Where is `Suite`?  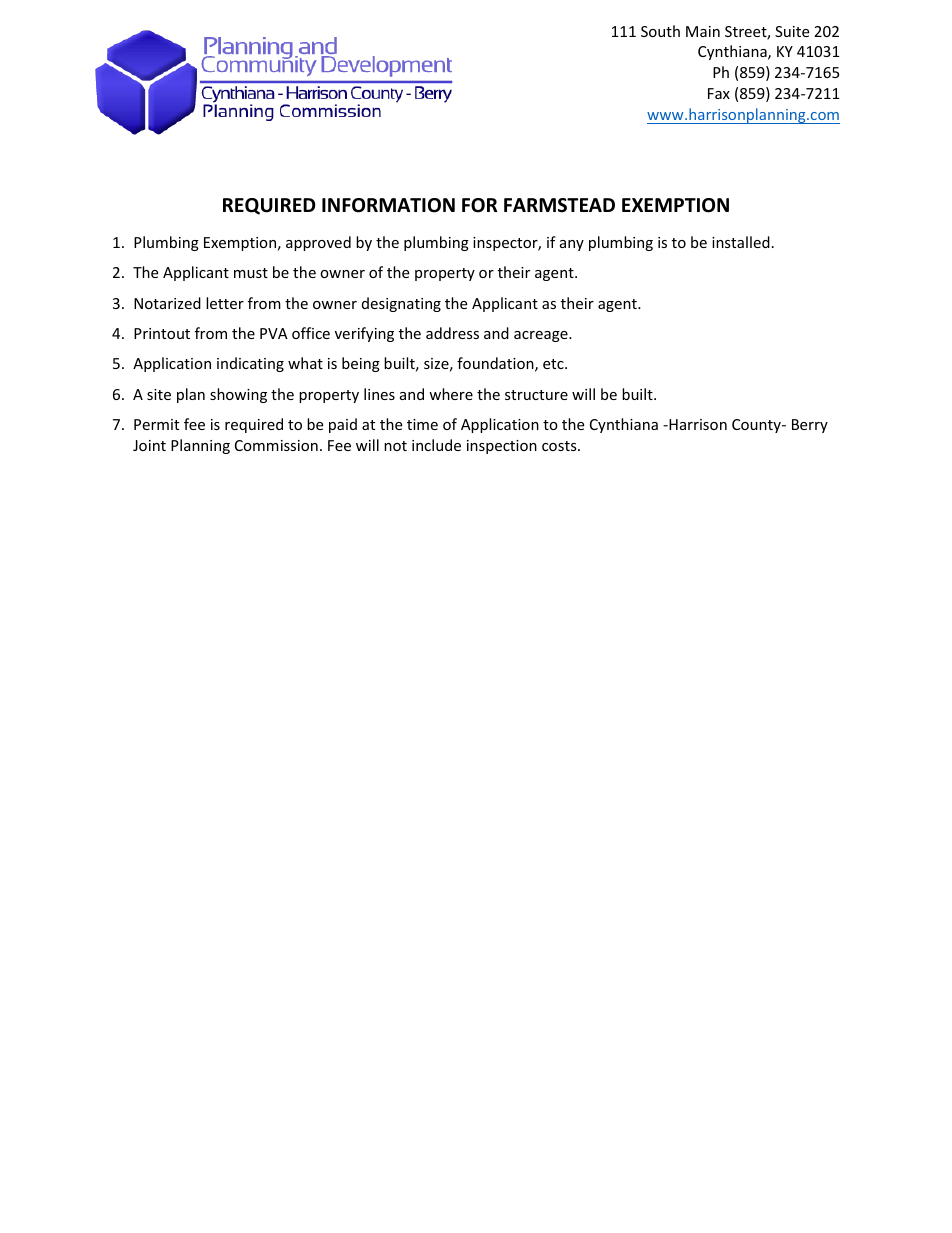
Suite is located at coordinates (792, 31).
